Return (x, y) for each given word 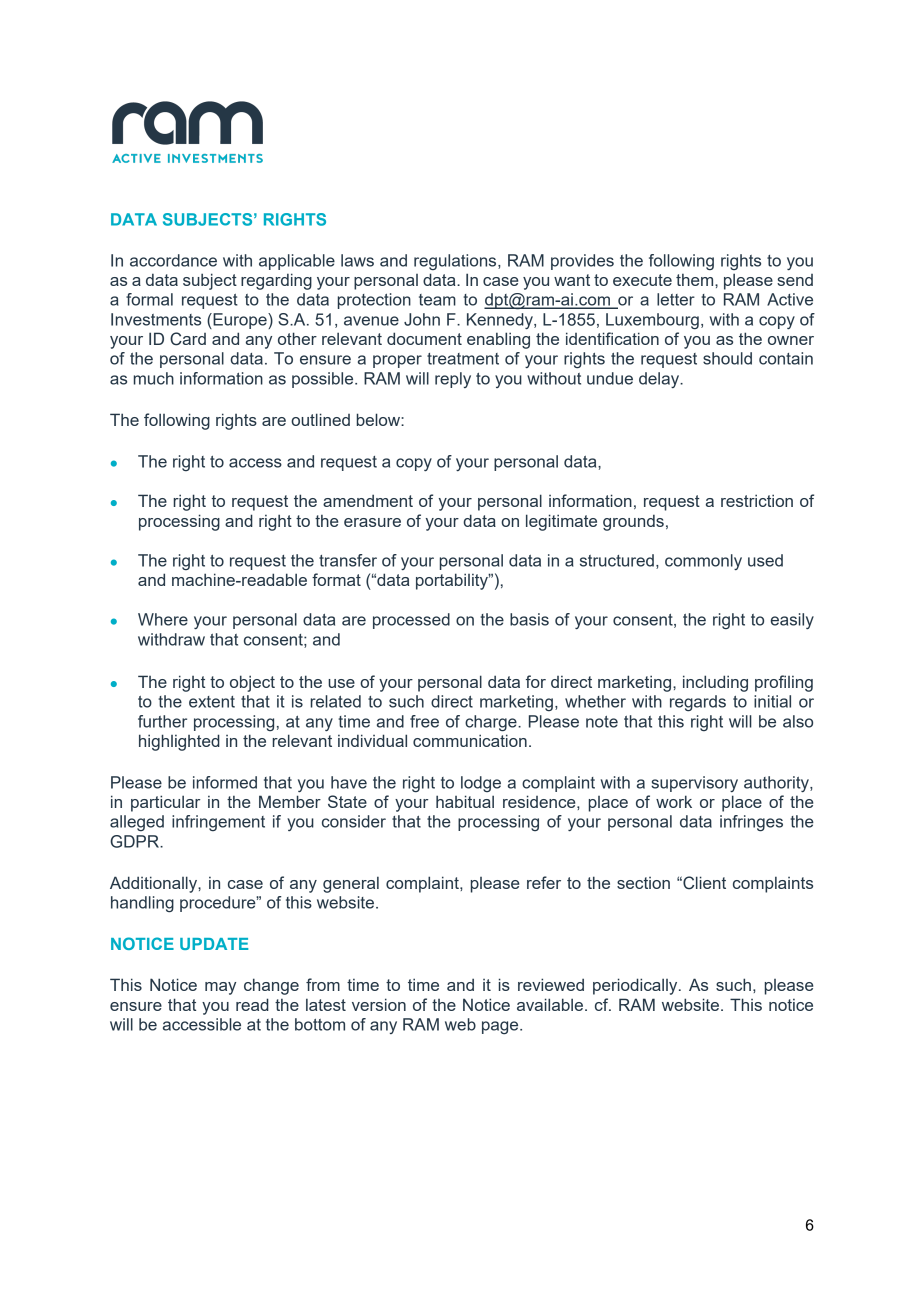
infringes (751, 823)
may (220, 988)
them (696, 280)
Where (163, 619)
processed (411, 621)
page (501, 1027)
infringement (218, 823)
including (715, 683)
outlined (320, 419)
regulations (456, 262)
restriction (757, 500)
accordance (173, 260)
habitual (465, 801)
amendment (368, 500)
